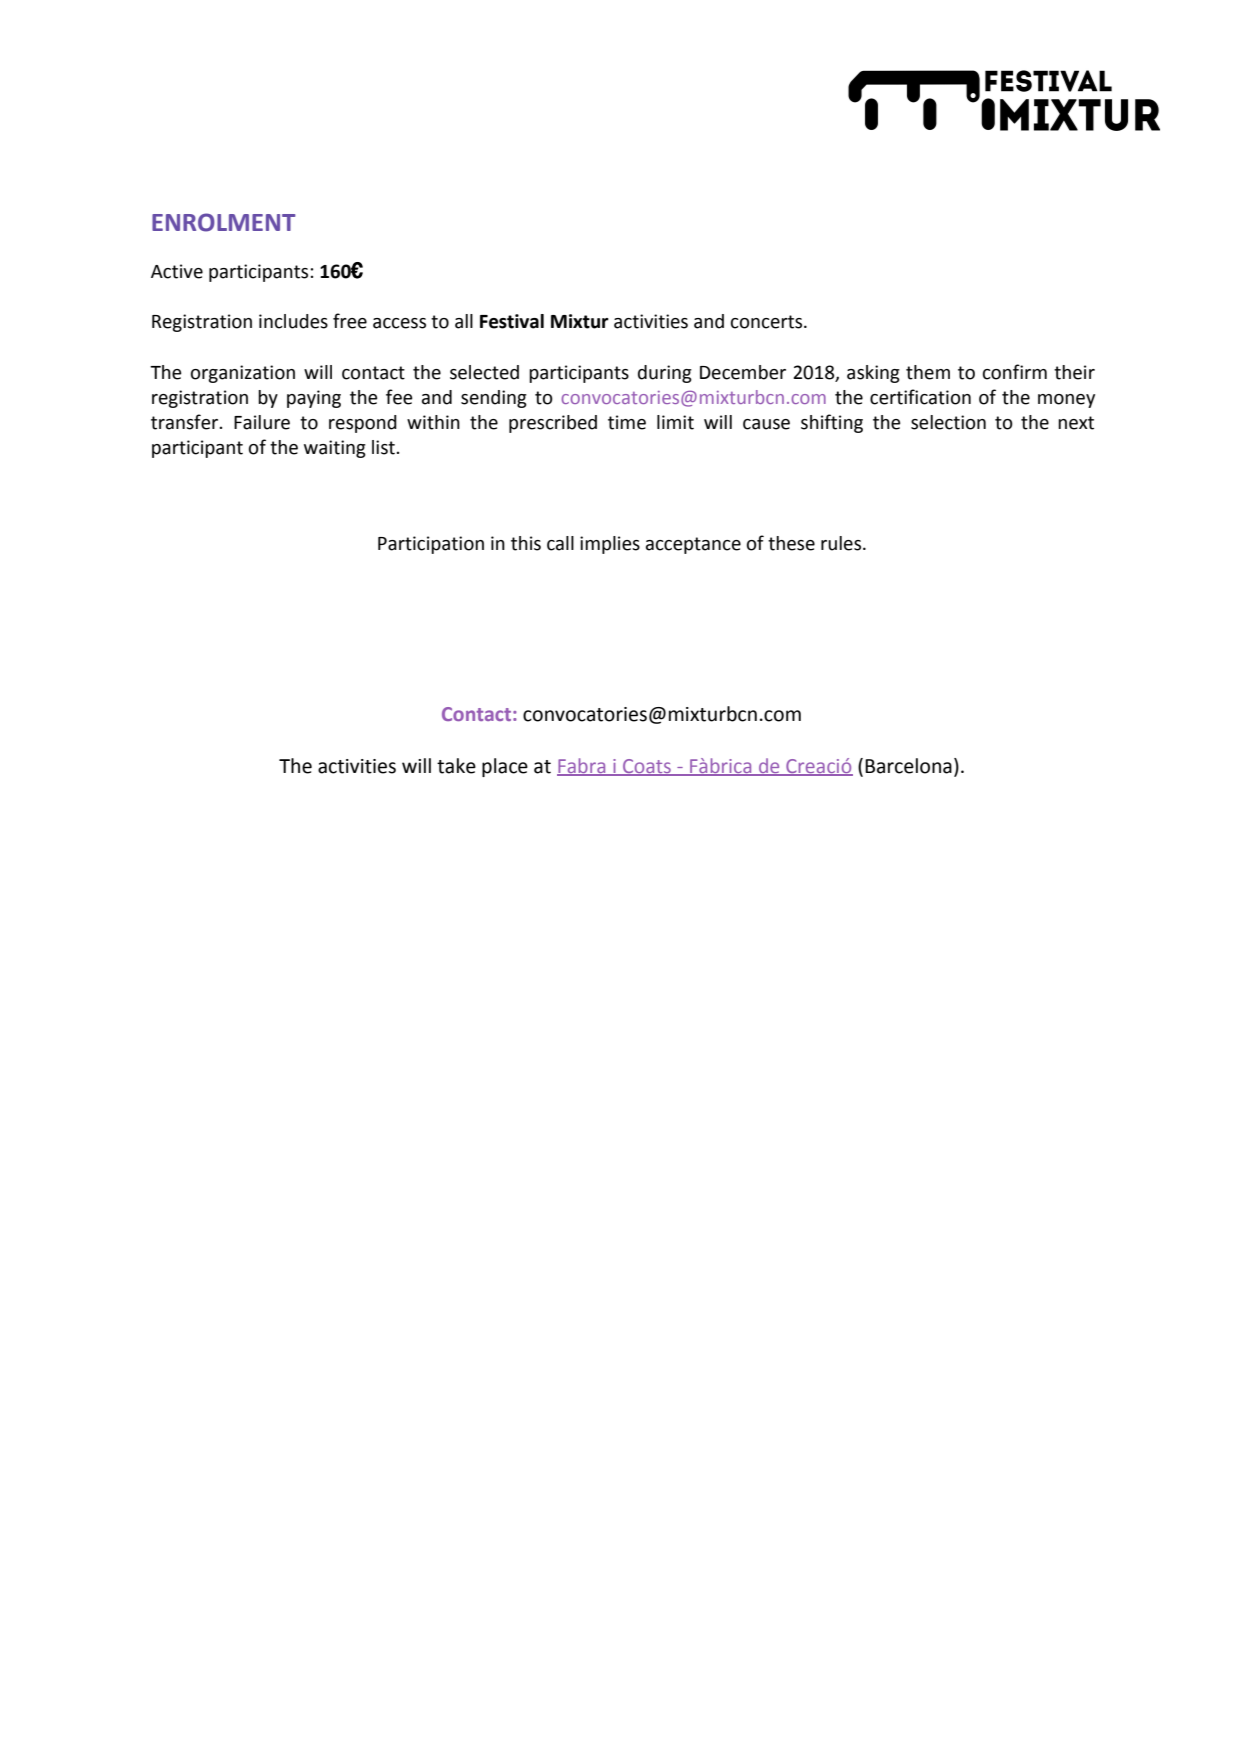  Describe the element at coordinates (842, 543) in the document. I see `rules` at that location.
